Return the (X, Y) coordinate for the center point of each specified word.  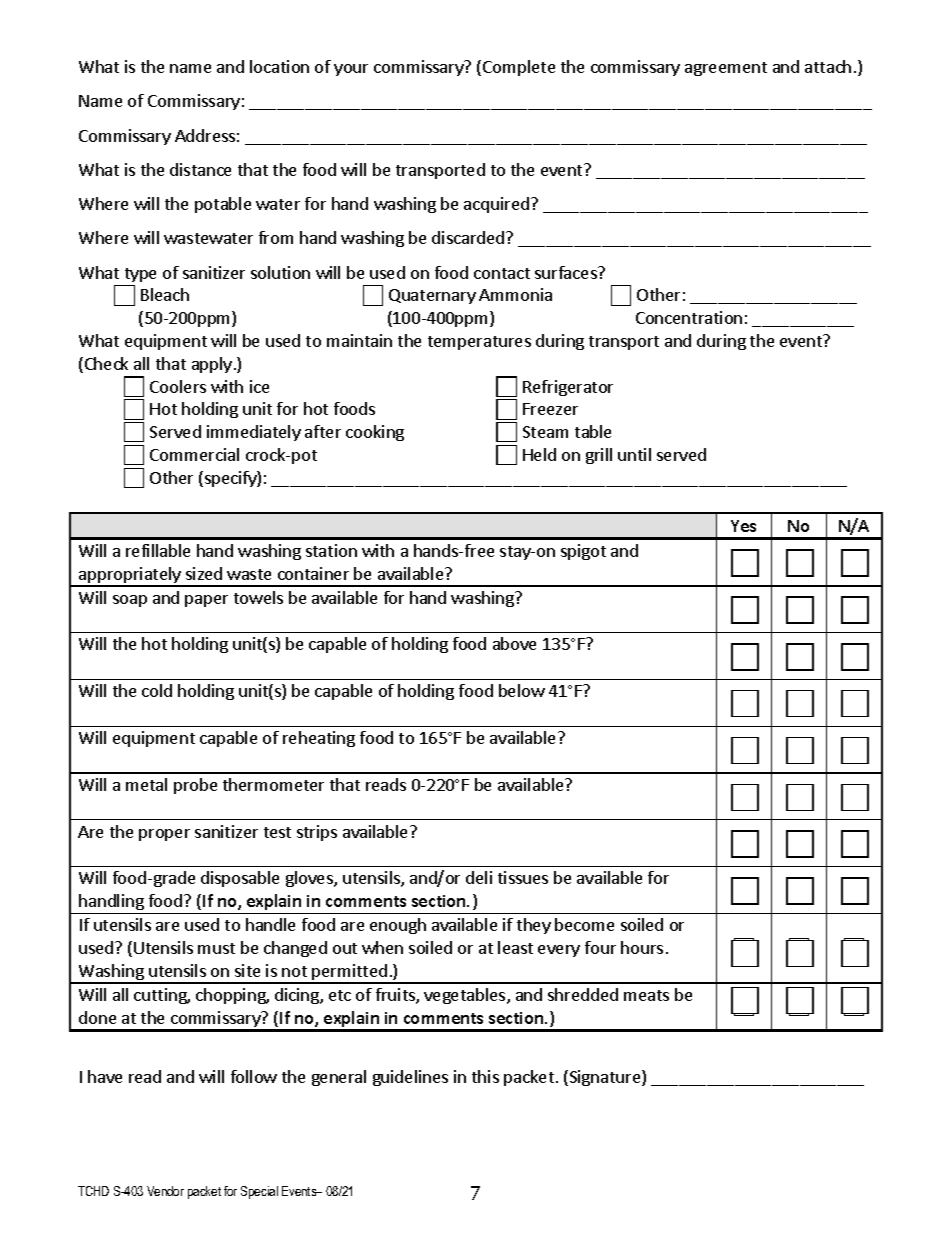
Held (539, 454)
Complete (519, 68)
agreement (726, 69)
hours (642, 947)
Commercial (194, 454)
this (485, 1076)
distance (200, 169)
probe (195, 786)
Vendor (165, 1191)
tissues (523, 877)
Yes (743, 526)
